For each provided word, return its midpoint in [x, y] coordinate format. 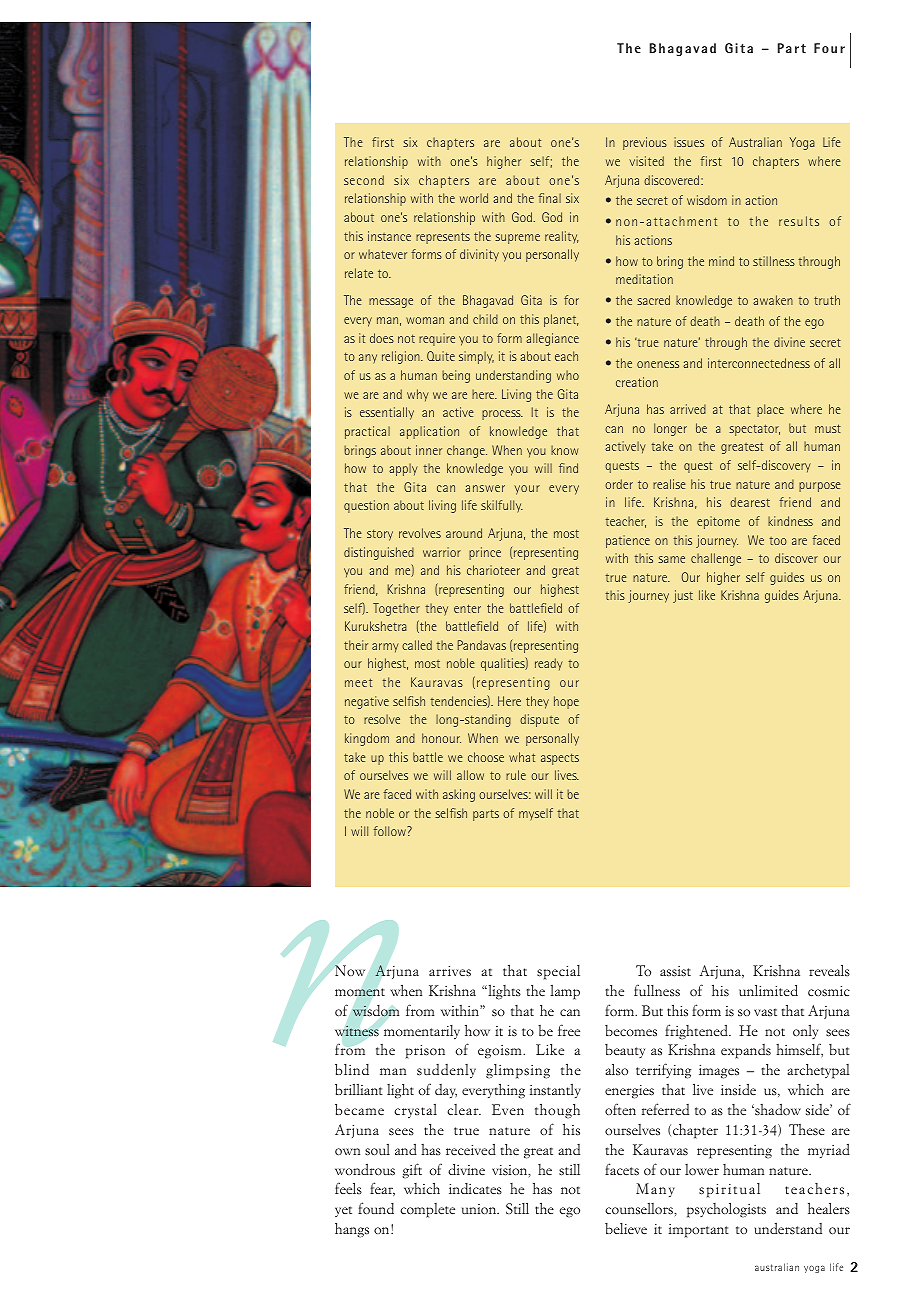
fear [382, 1189]
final [549, 198]
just [683, 596]
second [364, 180]
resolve [382, 719]
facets [622, 1169]
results [799, 221]
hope [566, 702]
